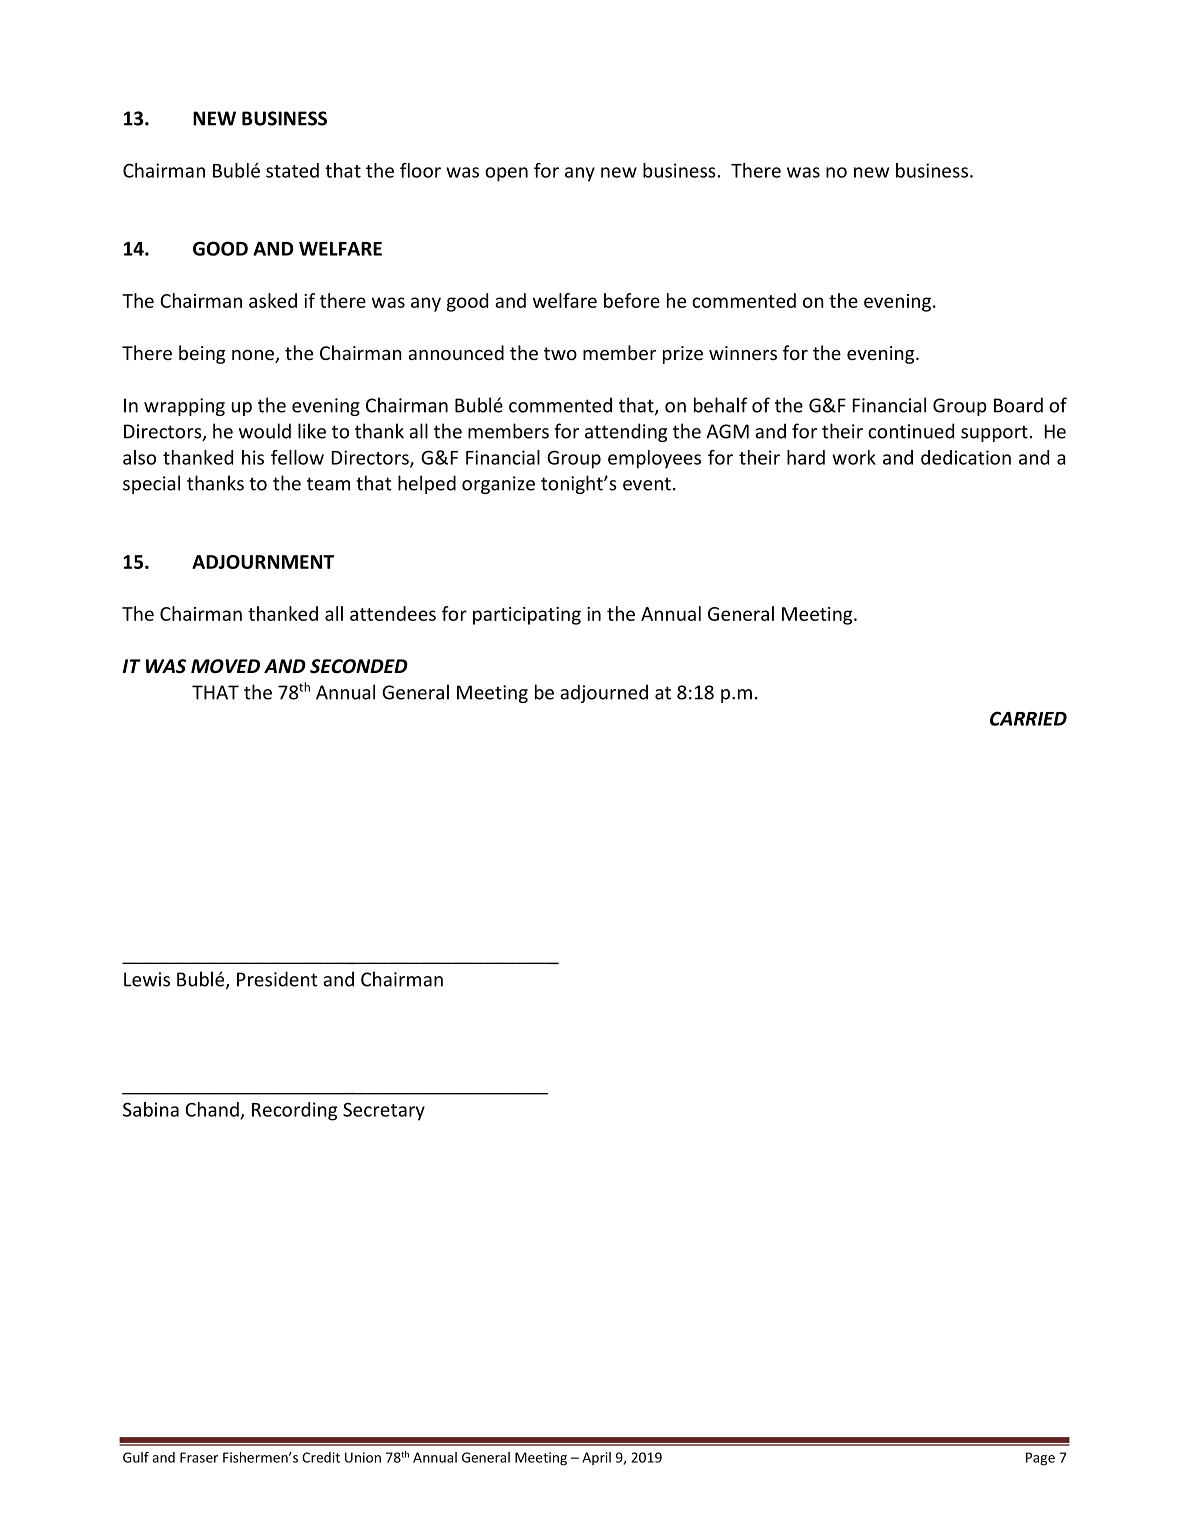 The image size is (1189, 1539). I want to click on Fraser, so click(199, 1457).
